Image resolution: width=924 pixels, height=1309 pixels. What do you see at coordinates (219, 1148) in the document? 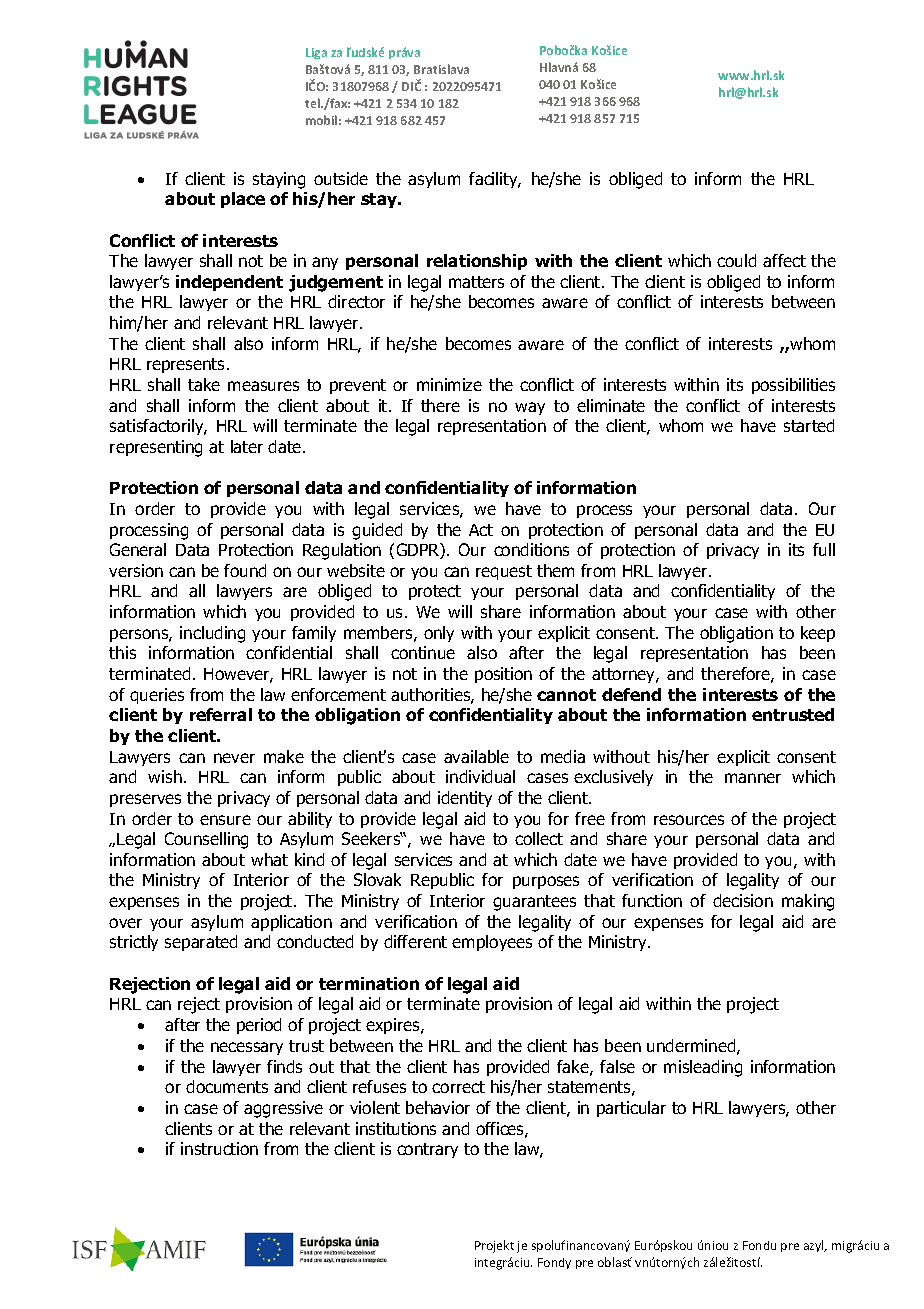
I see `instruction` at bounding box center [219, 1148].
